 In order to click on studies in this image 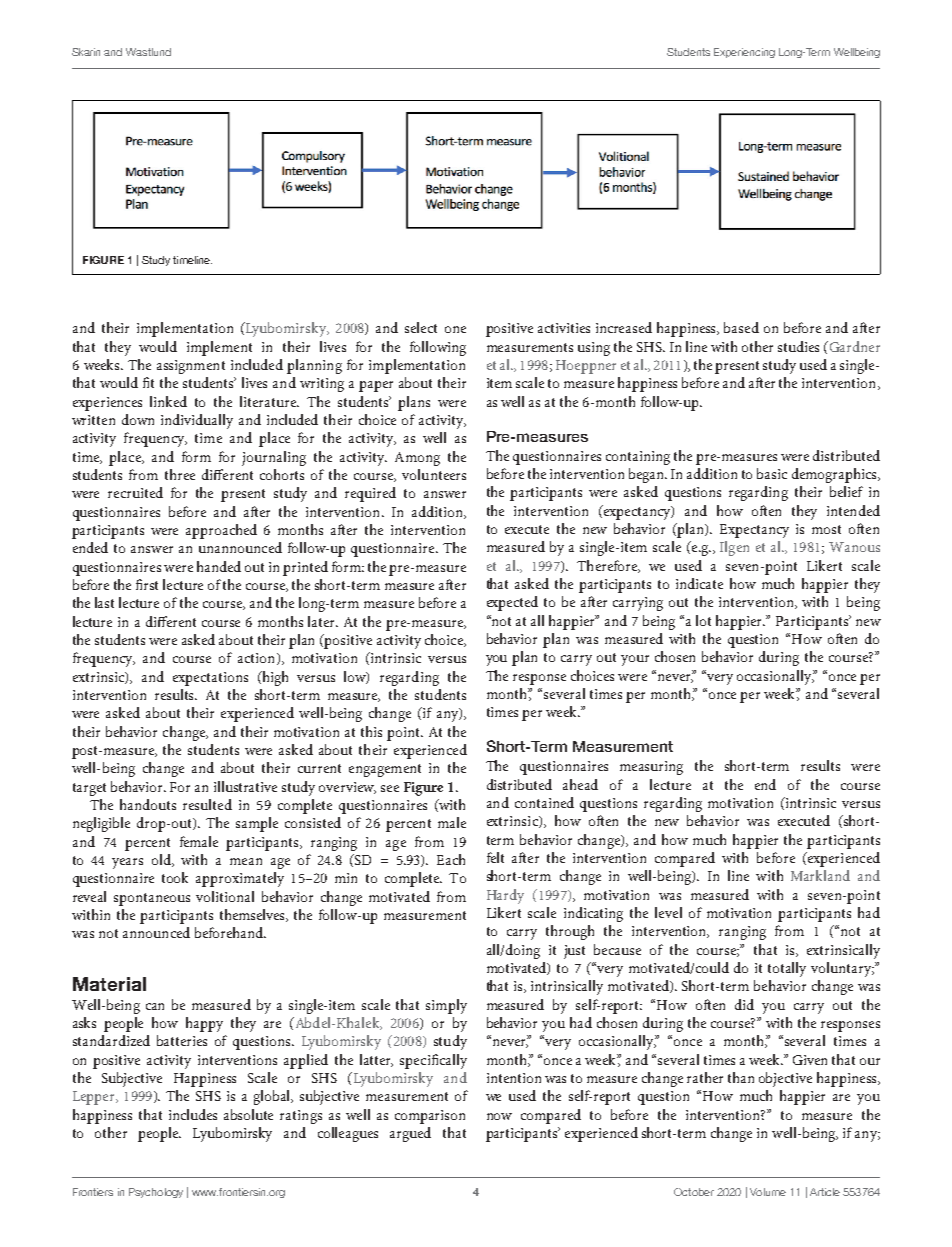, I will do `click(798, 346)`.
